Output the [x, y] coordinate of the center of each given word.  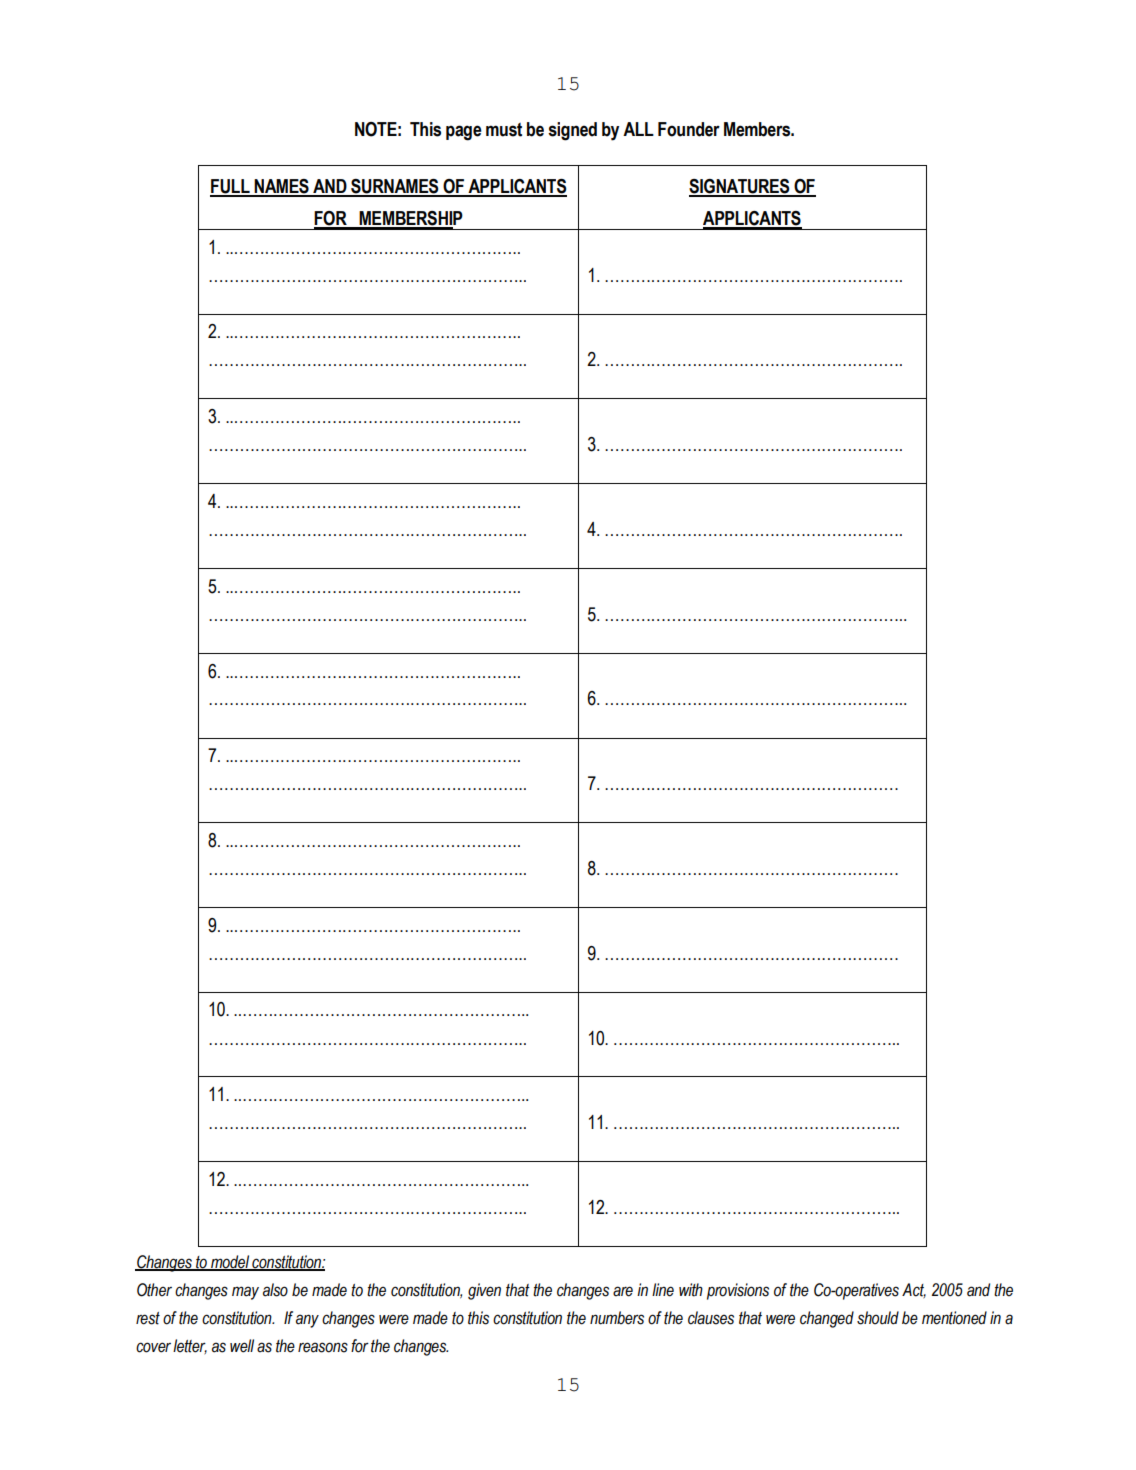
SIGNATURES [740, 187]
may [245, 1293]
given [484, 1291]
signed [572, 131]
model [230, 1262]
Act [914, 1290]
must [504, 130]
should [878, 1318]
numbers [617, 1318]
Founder [689, 129]
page [464, 133]
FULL [231, 187]
